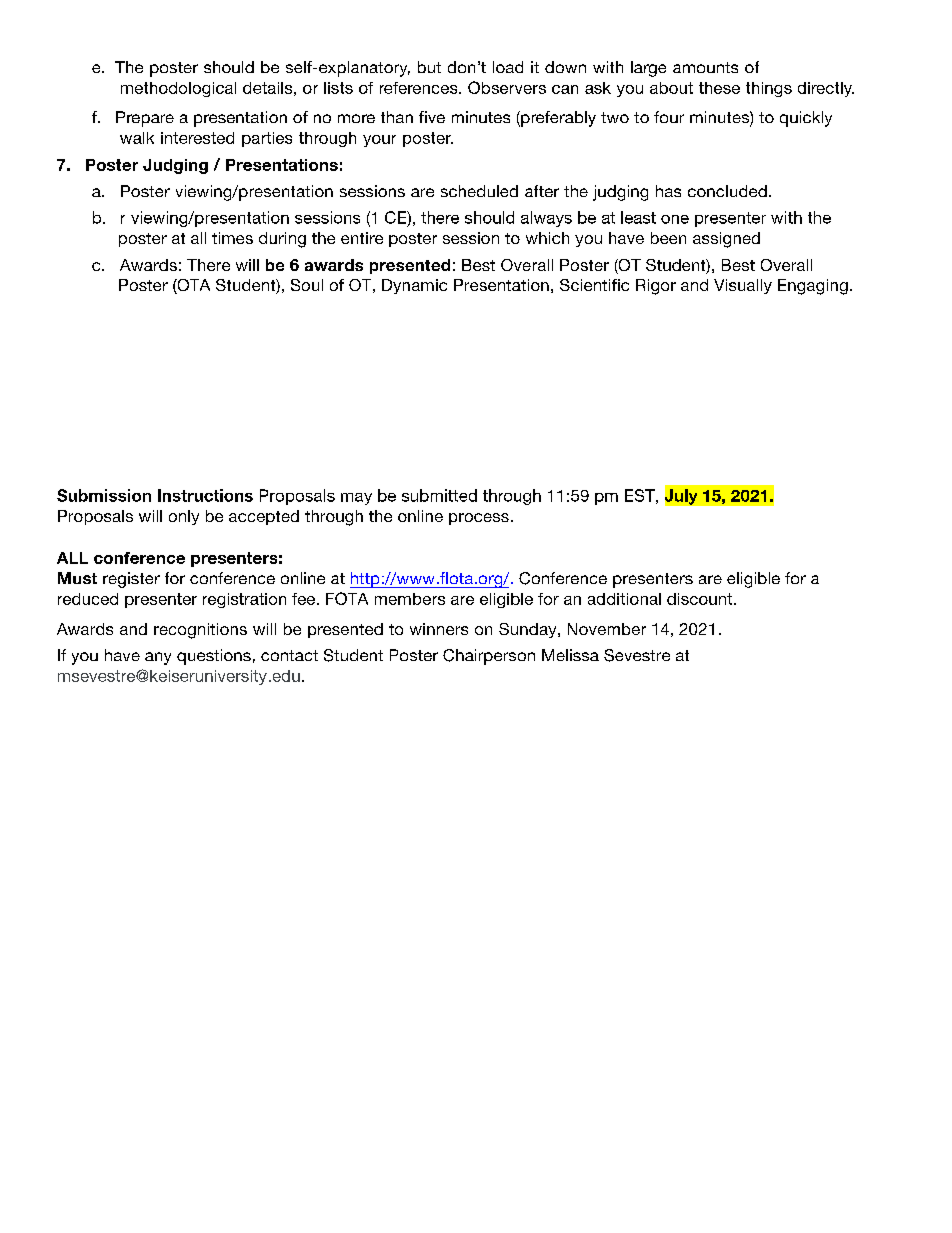  Describe the element at coordinates (439, 629) in the screenshot. I see `winners` at that location.
